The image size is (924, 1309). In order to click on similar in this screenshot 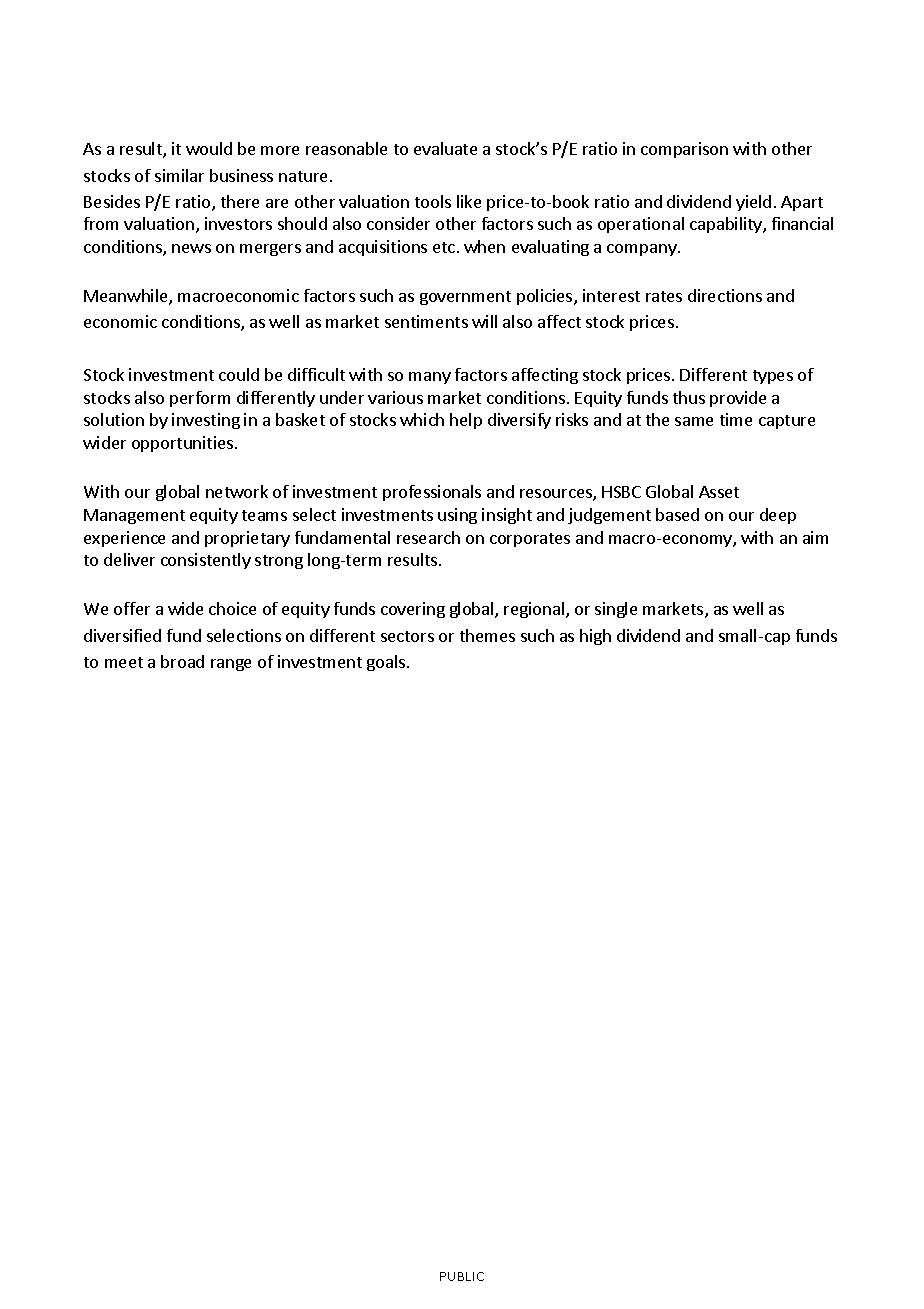, I will do `click(179, 175)`.
